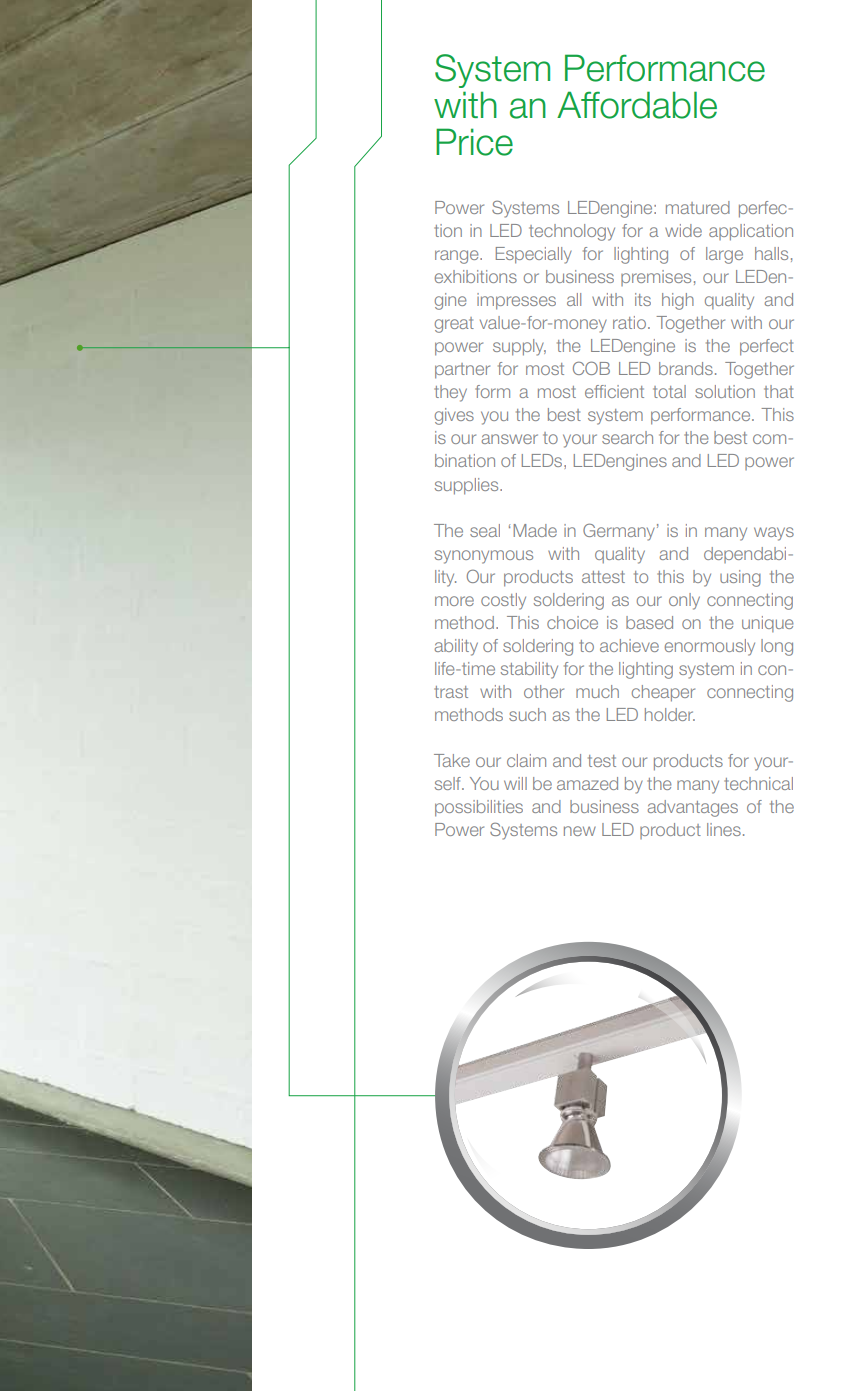 The width and height of the page is (868, 1391). I want to click on achieve, so click(629, 645).
